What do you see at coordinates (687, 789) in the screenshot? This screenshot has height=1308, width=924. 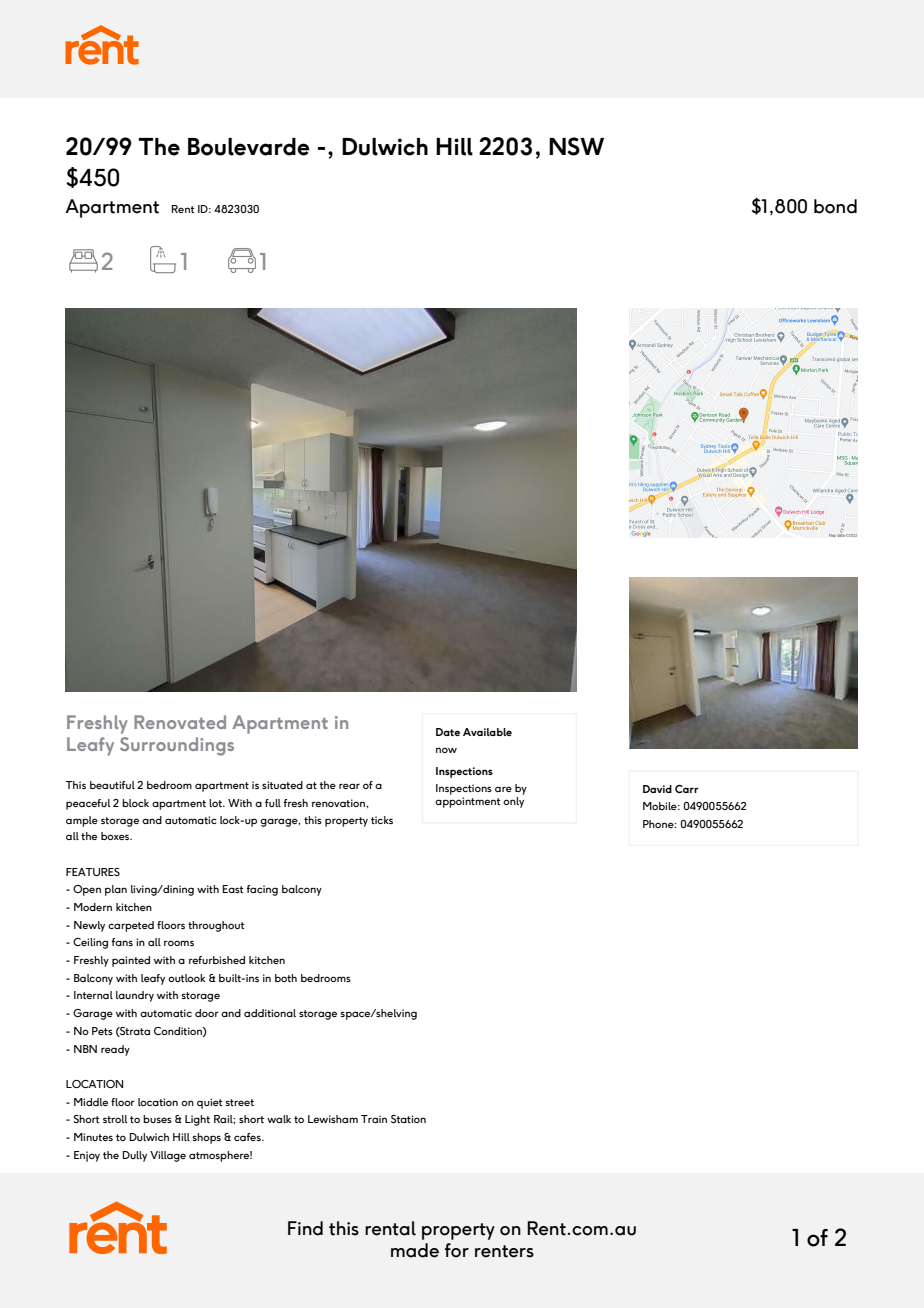 I see `Carr` at bounding box center [687, 789].
